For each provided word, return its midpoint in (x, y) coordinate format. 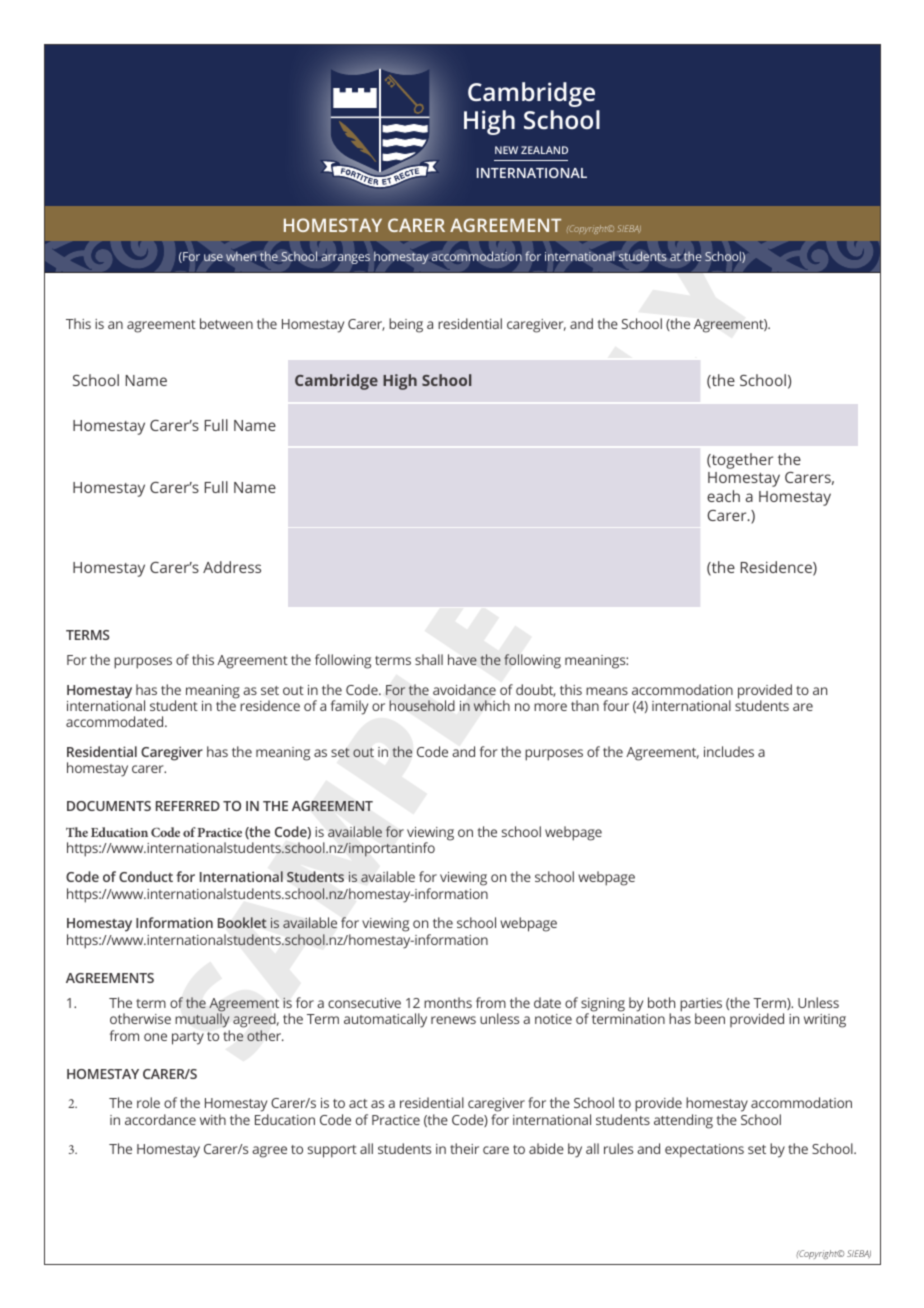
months (448, 1002)
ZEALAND (544, 150)
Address (232, 567)
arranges (345, 259)
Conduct (146, 876)
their (464, 1148)
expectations (704, 1151)
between (226, 323)
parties (701, 1006)
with (213, 1119)
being (406, 325)
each (723, 496)
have (462, 659)
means (607, 691)
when (241, 256)
